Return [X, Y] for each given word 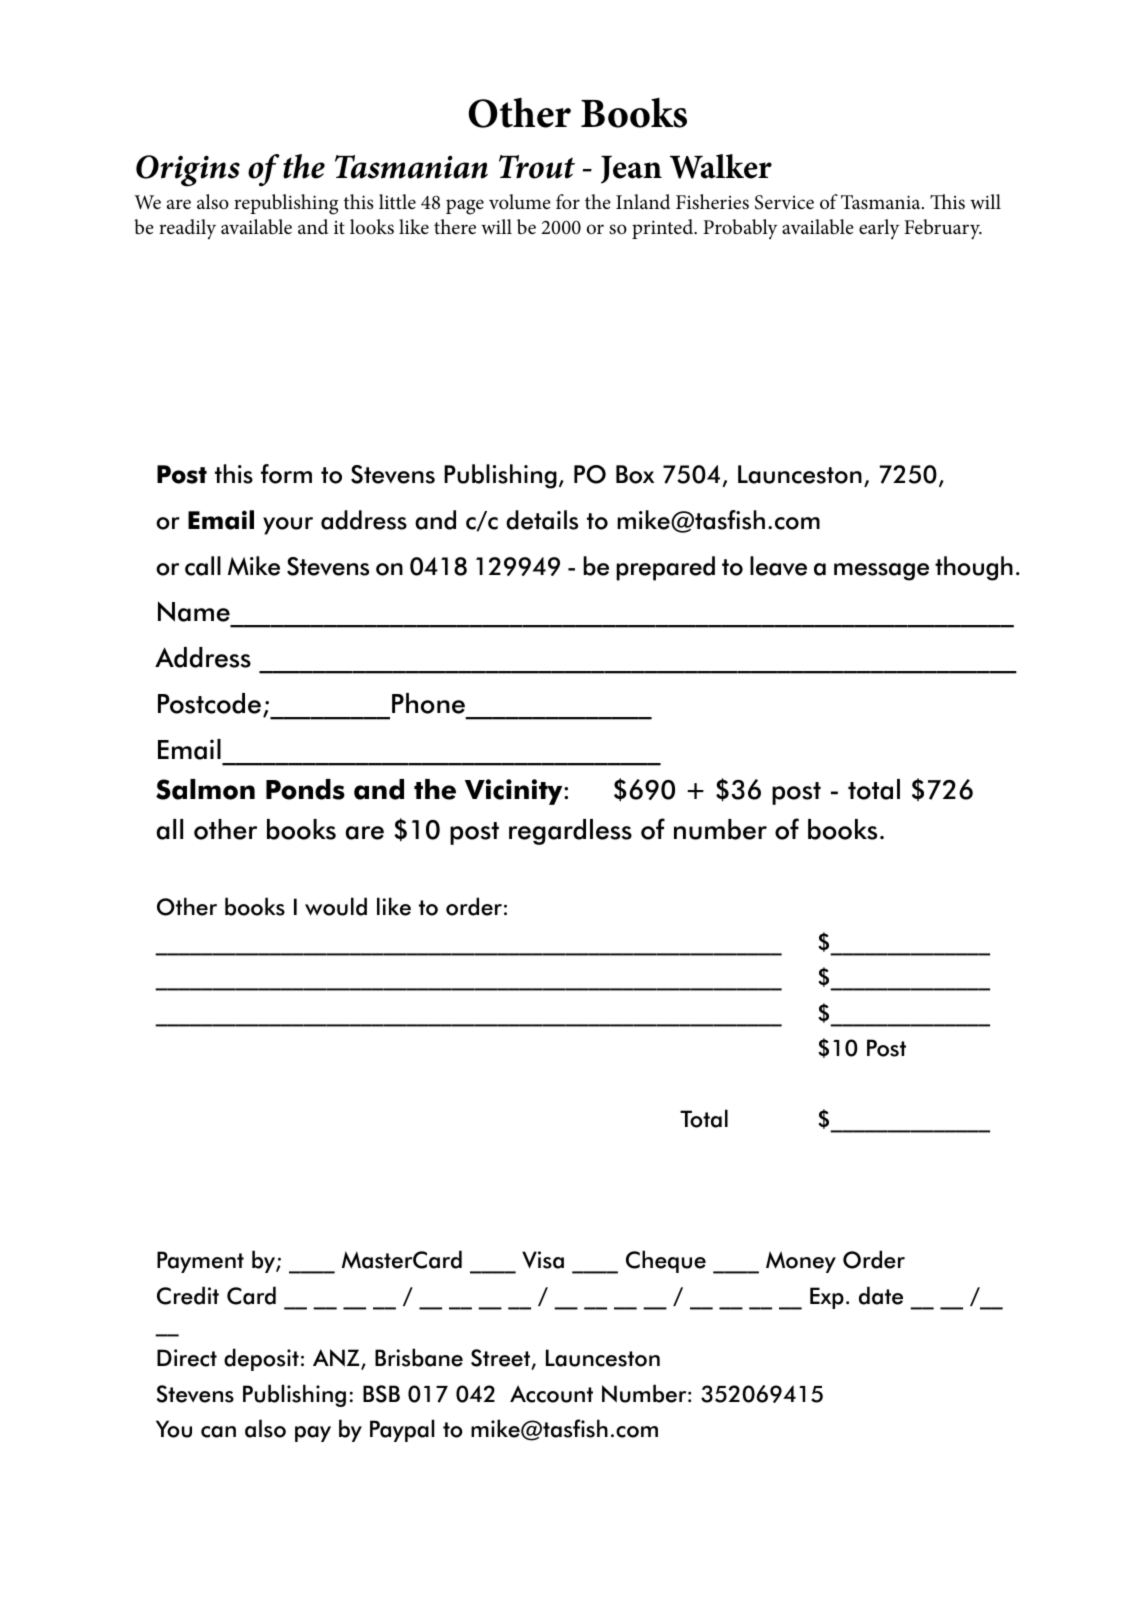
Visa [543, 1260]
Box [635, 474]
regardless [570, 832]
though [974, 568]
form [286, 474]
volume [520, 202]
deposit [261, 1359]
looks [372, 227]
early [879, 229]
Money [801, 1262]
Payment [200, 1262]
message [881, 572]
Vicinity [515, 792]
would [336, 906]
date [881, 1295]
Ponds [305, 789]
